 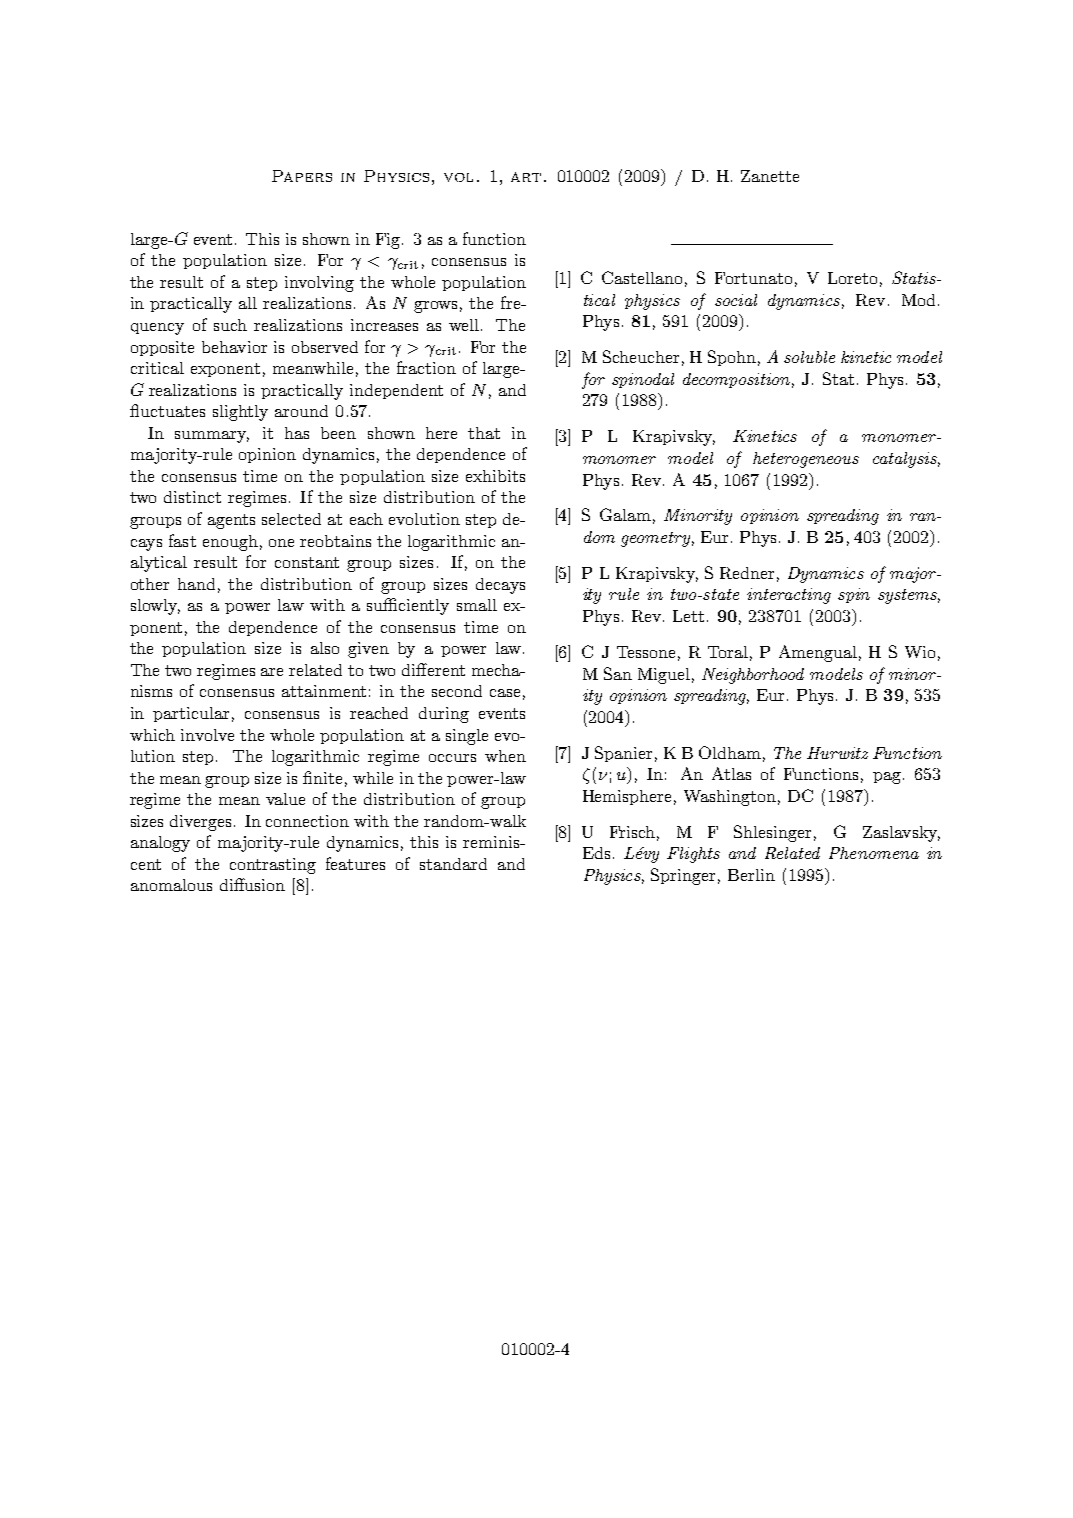 What do you see at coordinates (212, 437) in the screenshot?
I see `summary` at bounding box center [212, 437].
